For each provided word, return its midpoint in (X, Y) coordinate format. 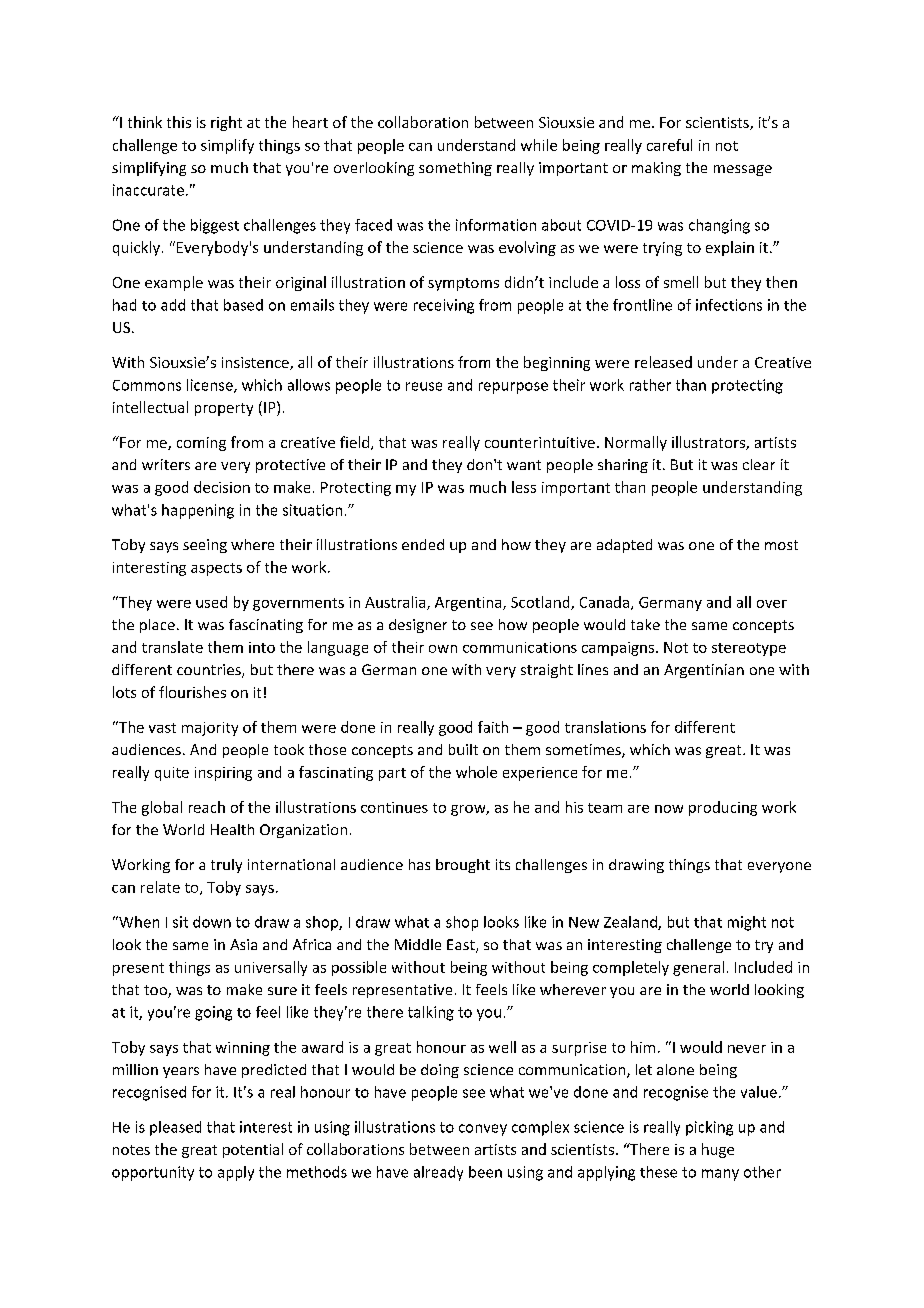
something (455, 169)
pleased (175, 1128)
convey (483, 1130)
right (226, 123)
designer (418, 626)
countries (210, 671)
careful (669, 145)
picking (709, 1128)
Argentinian (704, 671)
